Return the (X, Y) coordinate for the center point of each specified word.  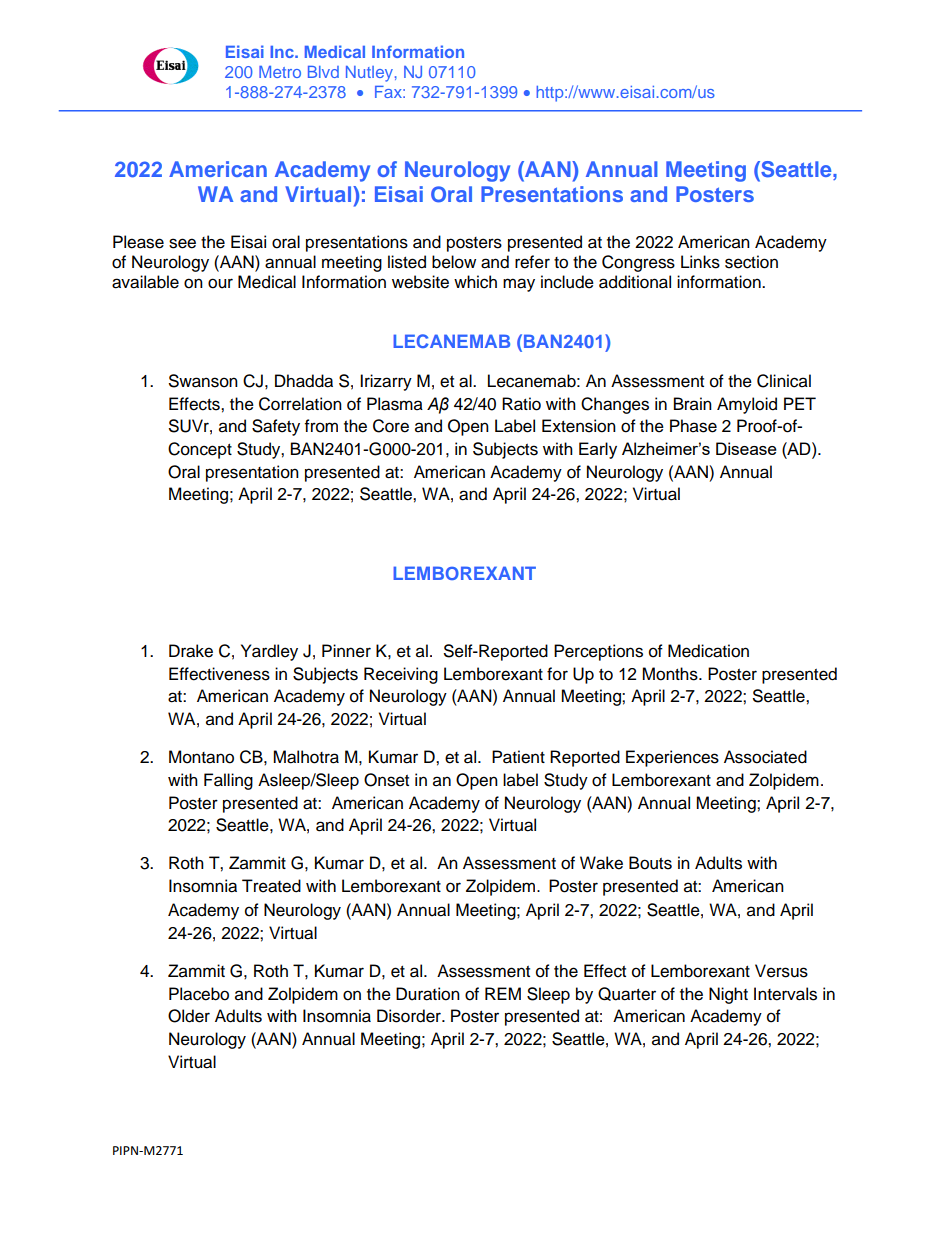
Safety (276, 427)
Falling (228, 781)
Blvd (323, 72)
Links (700, 262)
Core (391, 426)
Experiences (672, 758)
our (220, 283)
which (475, 282)
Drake (191, 651)
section (751, 262)
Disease (746, 448)
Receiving (401, 675)
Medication (708, 651)
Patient (518, 757)
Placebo (199, 994)
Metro (280, 72)
